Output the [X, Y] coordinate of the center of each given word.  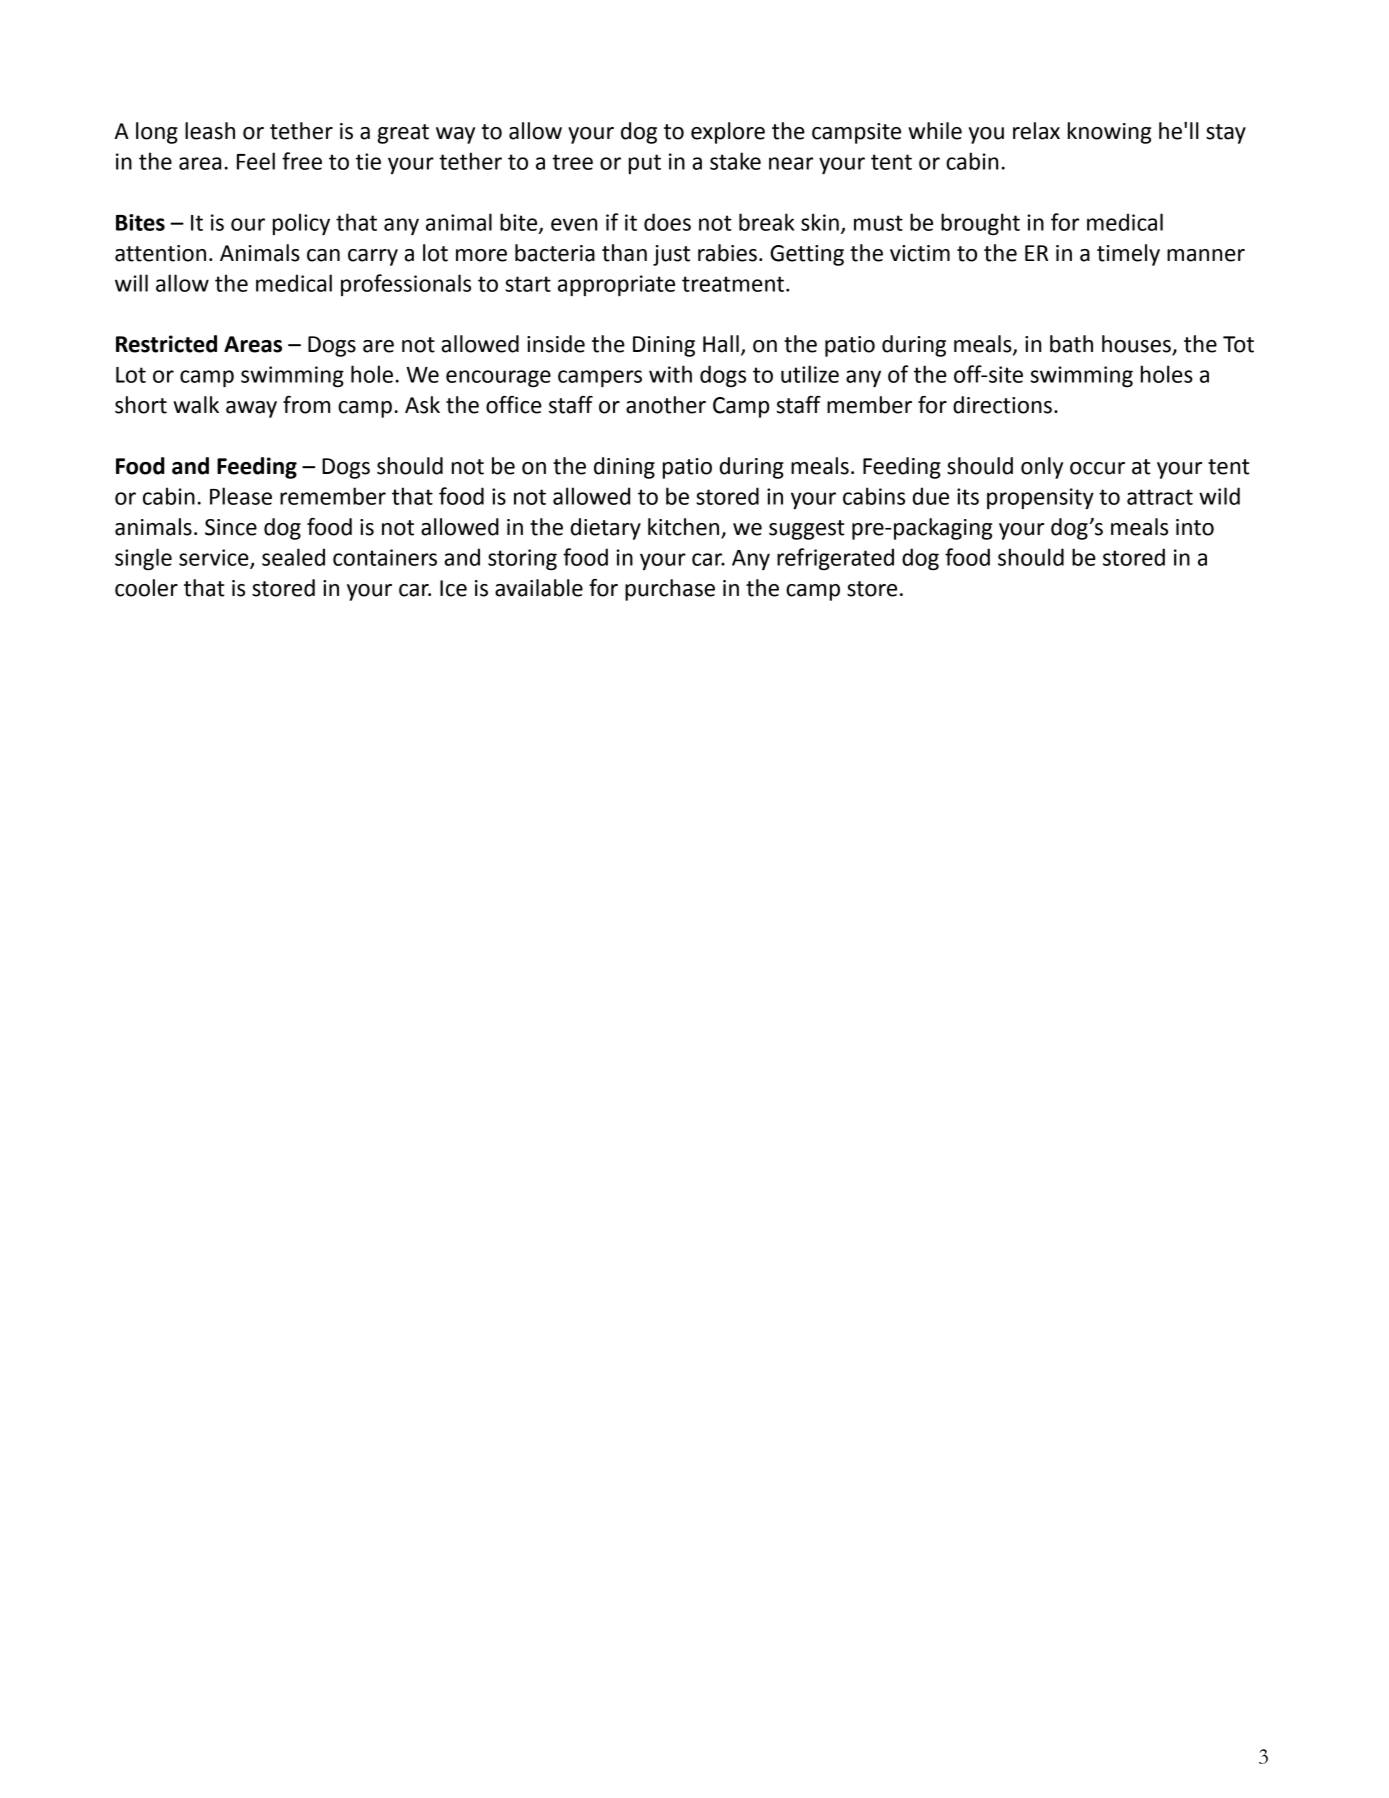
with [670, 374]
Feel [256, 161]
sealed [293, 557]
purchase [670, 590]
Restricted [166, 344]
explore [728, 133]
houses [1137, 345]
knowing [1109, 133]
